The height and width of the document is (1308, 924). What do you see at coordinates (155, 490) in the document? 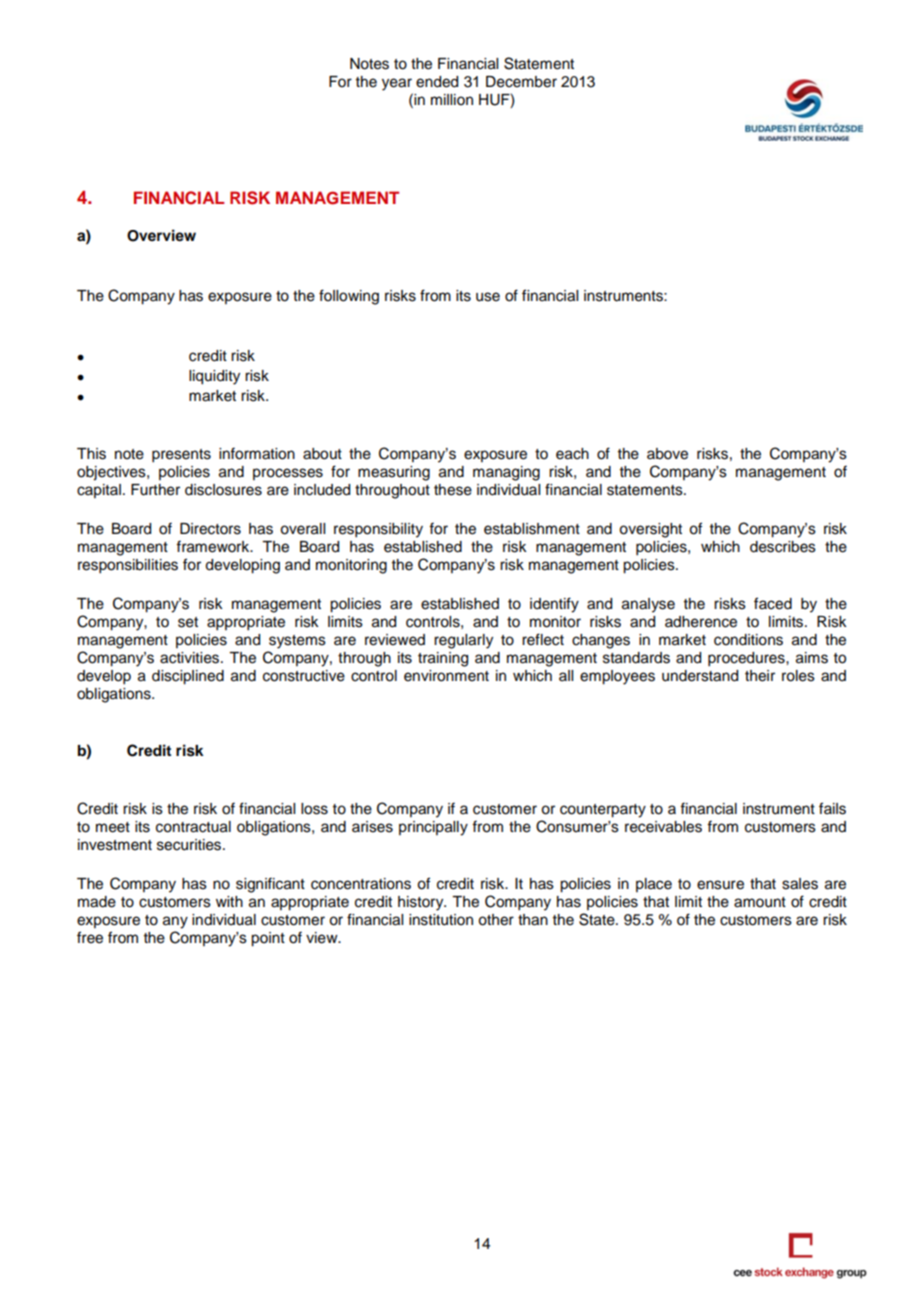
I see `Further` at bounding box center [155, 490].
